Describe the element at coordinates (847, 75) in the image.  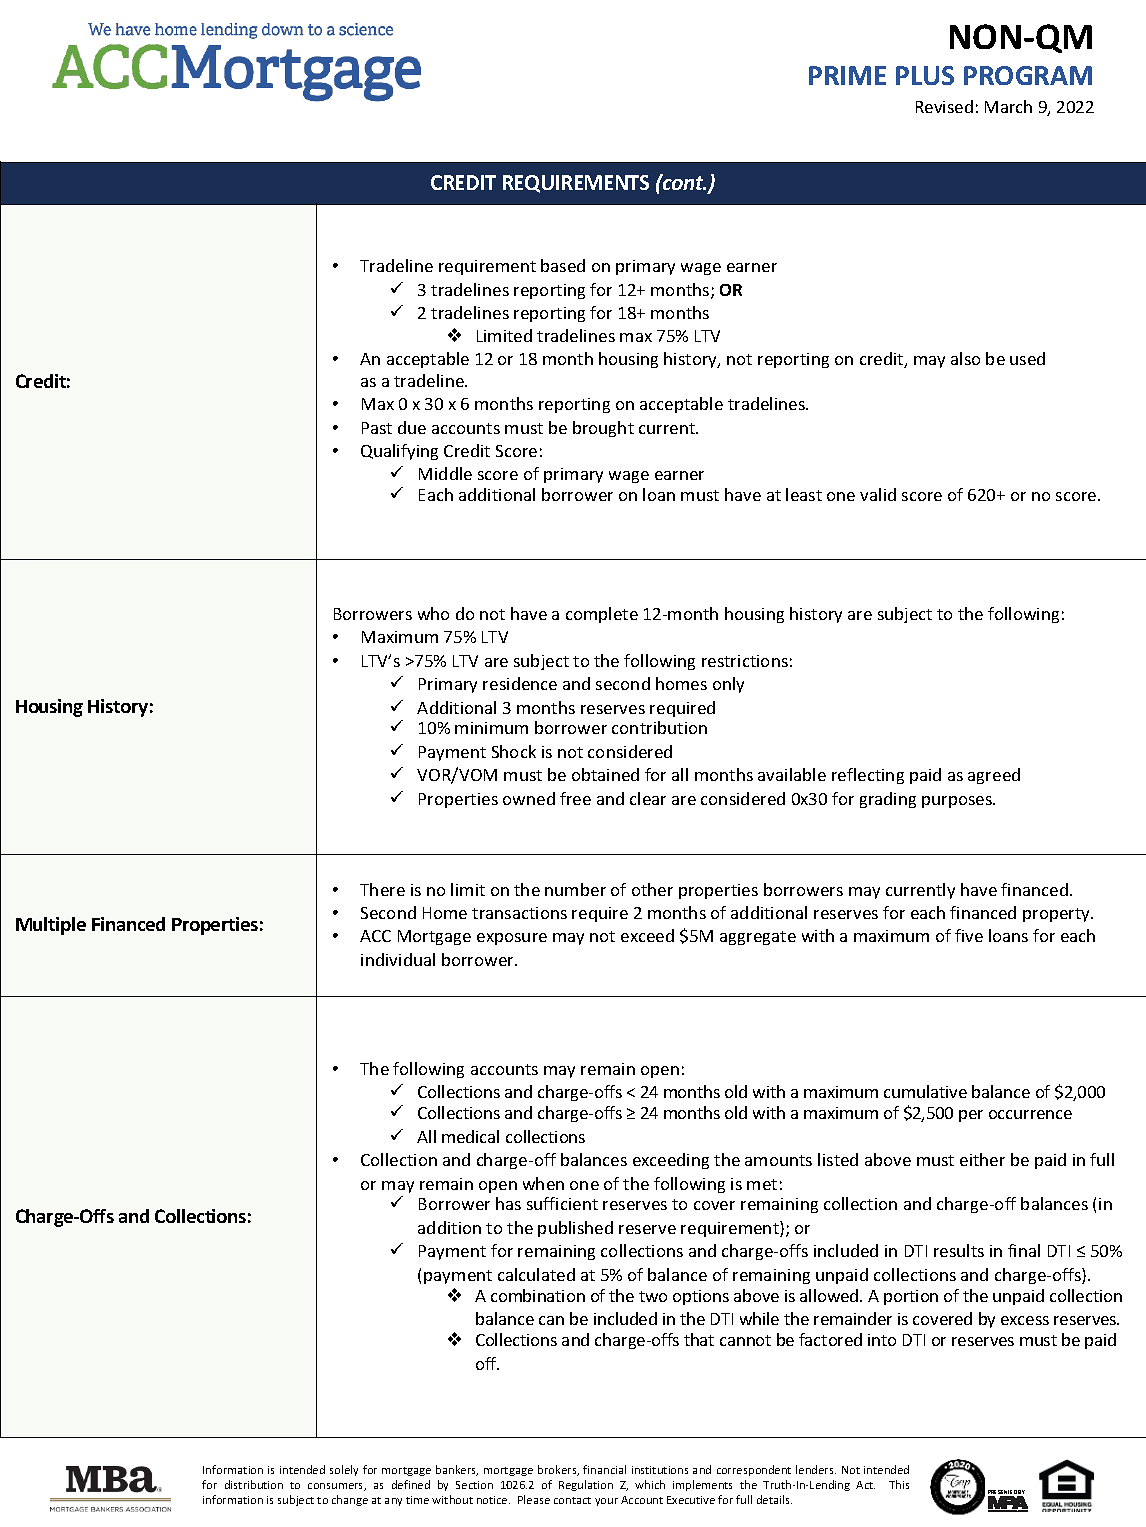
I see `PRIME` at that location.
